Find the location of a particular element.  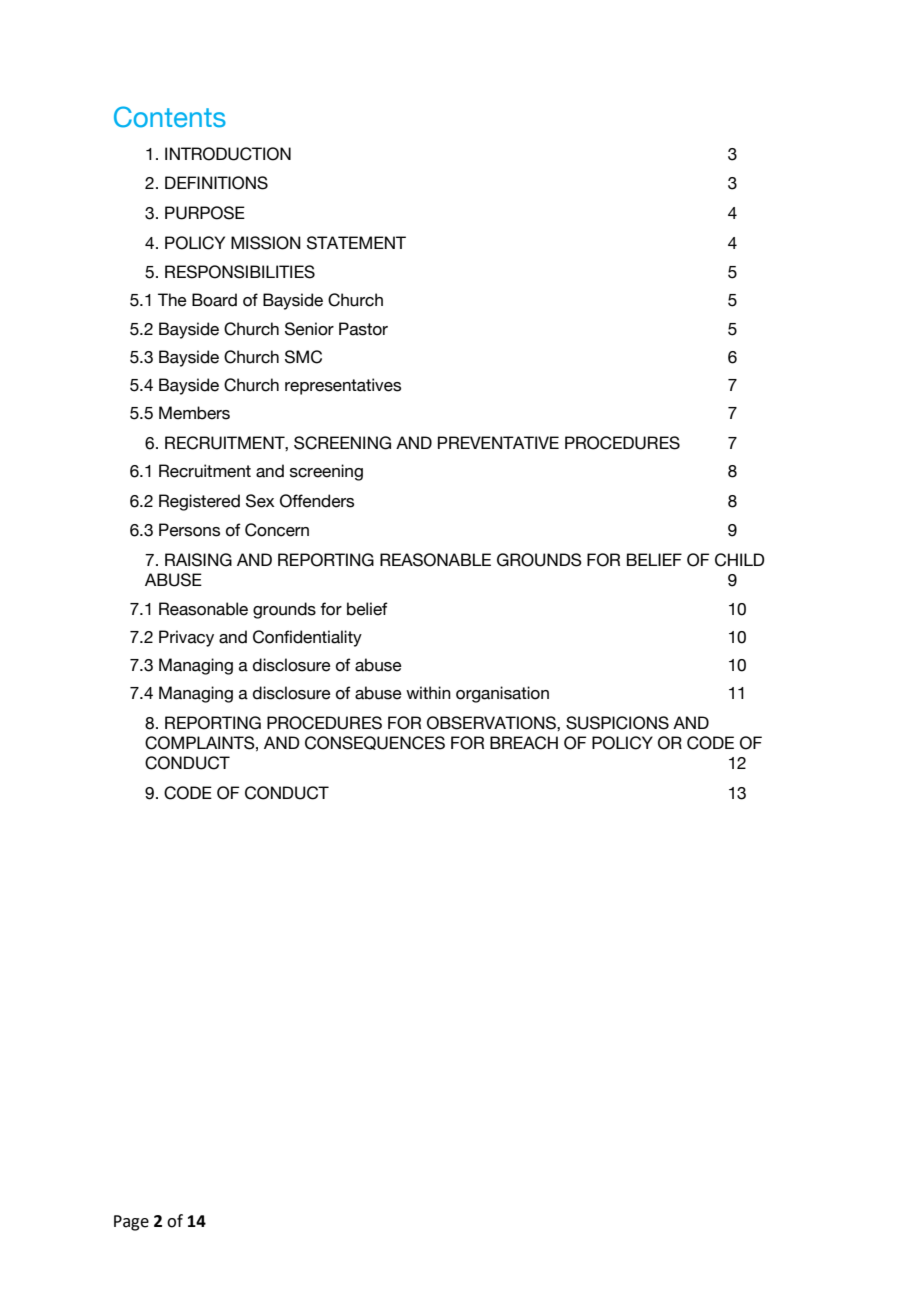

Page is located at coordinates (131, 1223).
